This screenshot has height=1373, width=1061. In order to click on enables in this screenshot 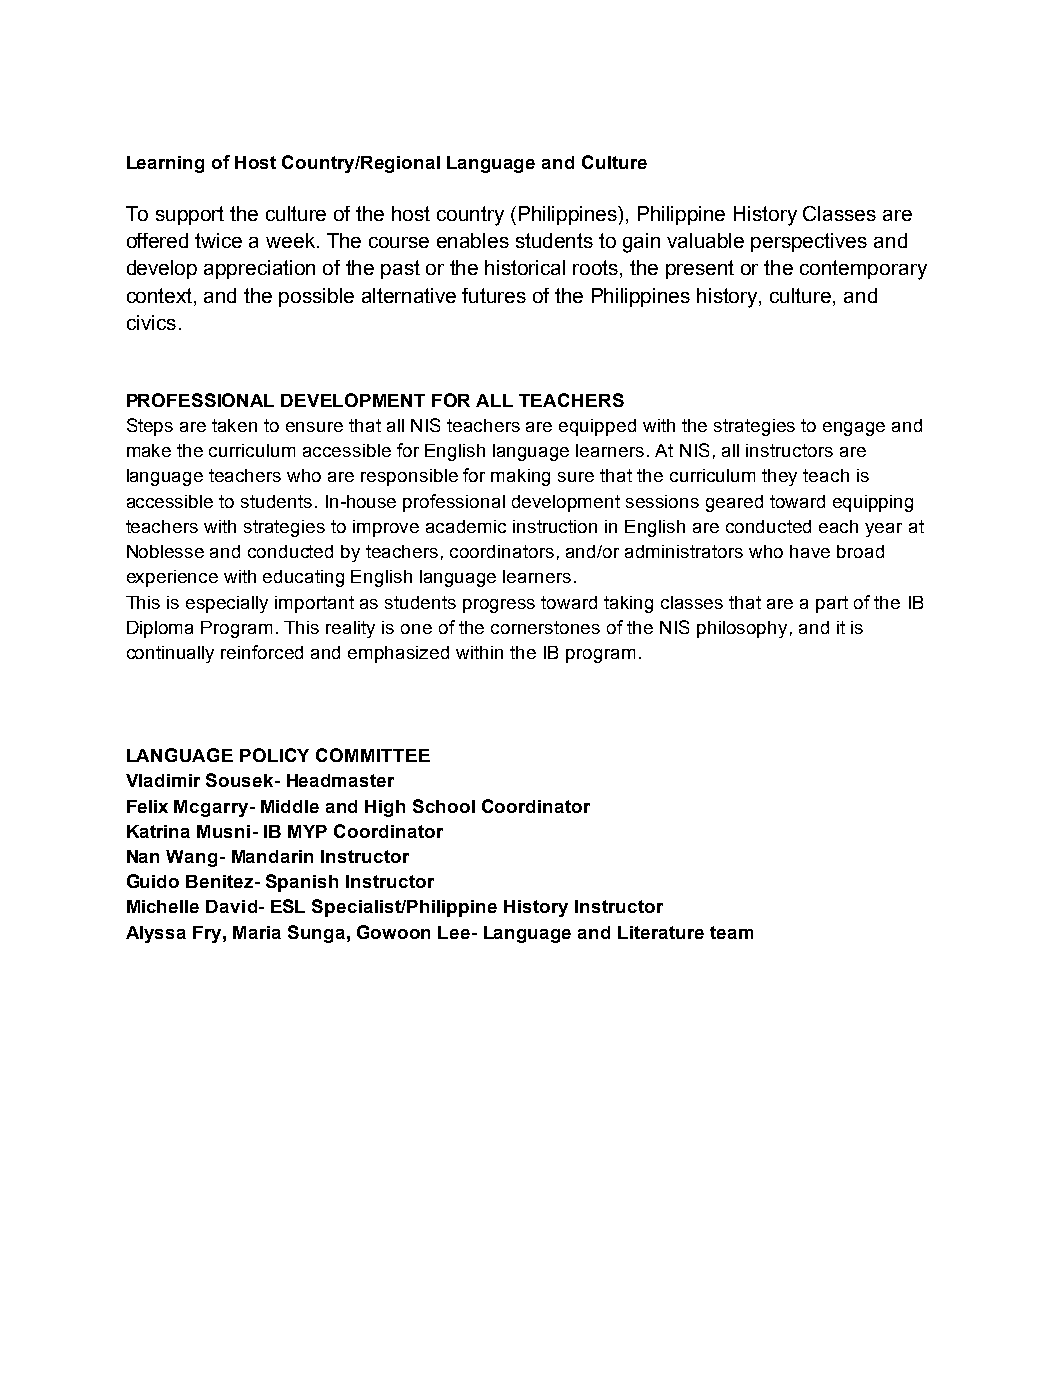, I will do `click(473, 240)`.
